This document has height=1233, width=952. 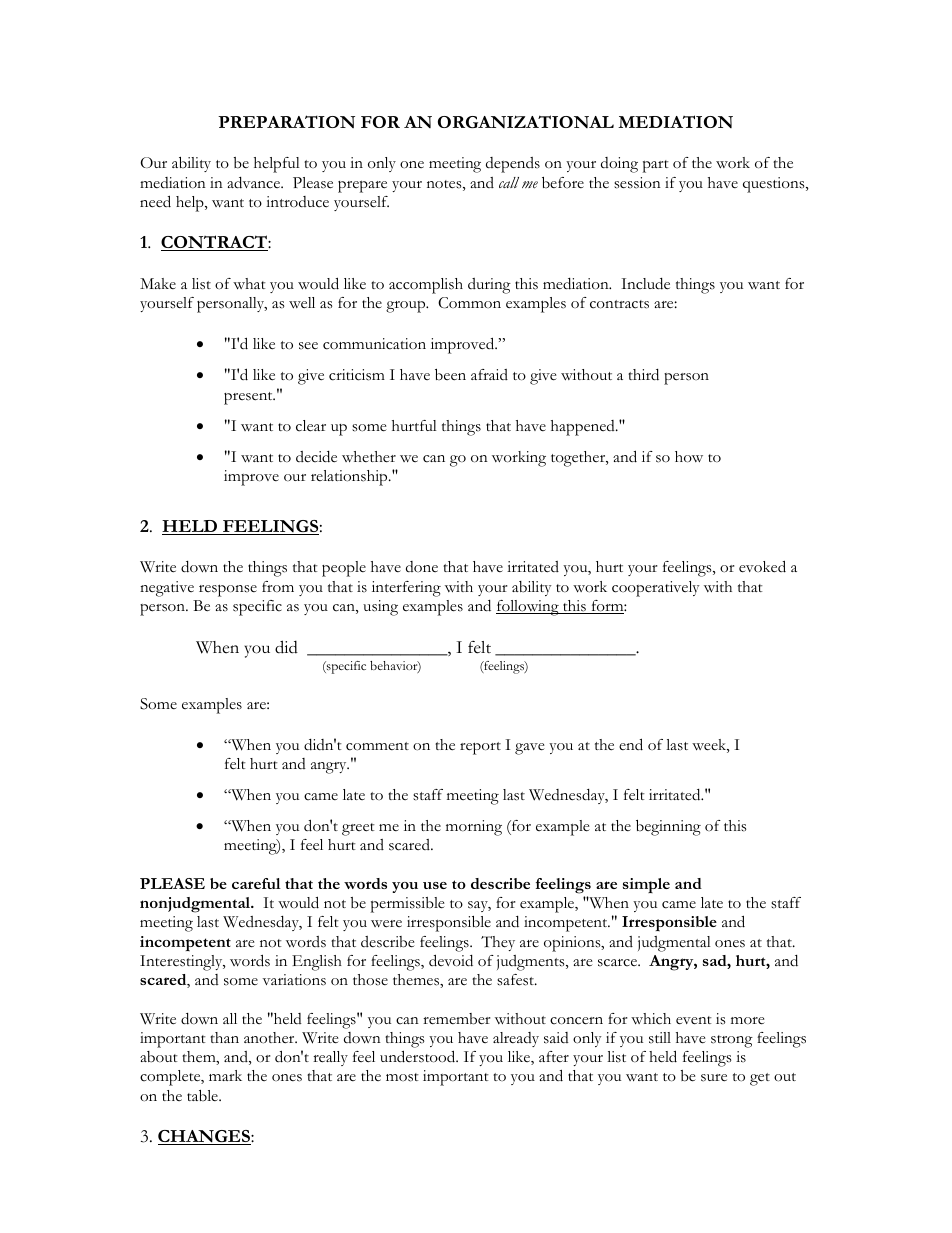 I want to click on careful, so click(x=256, y=883).
